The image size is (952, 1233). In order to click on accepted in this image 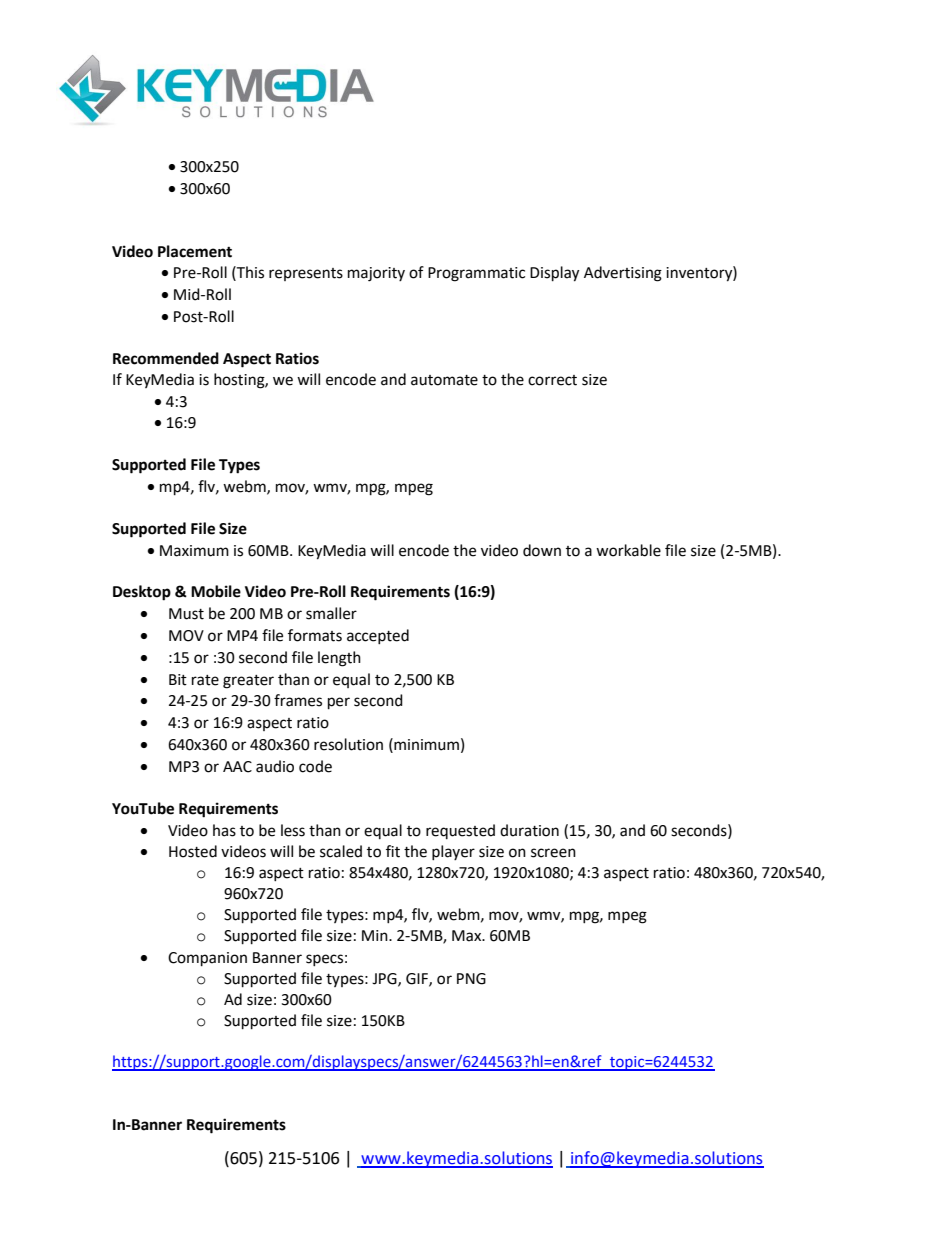, I will do `click(378, 636)`.
